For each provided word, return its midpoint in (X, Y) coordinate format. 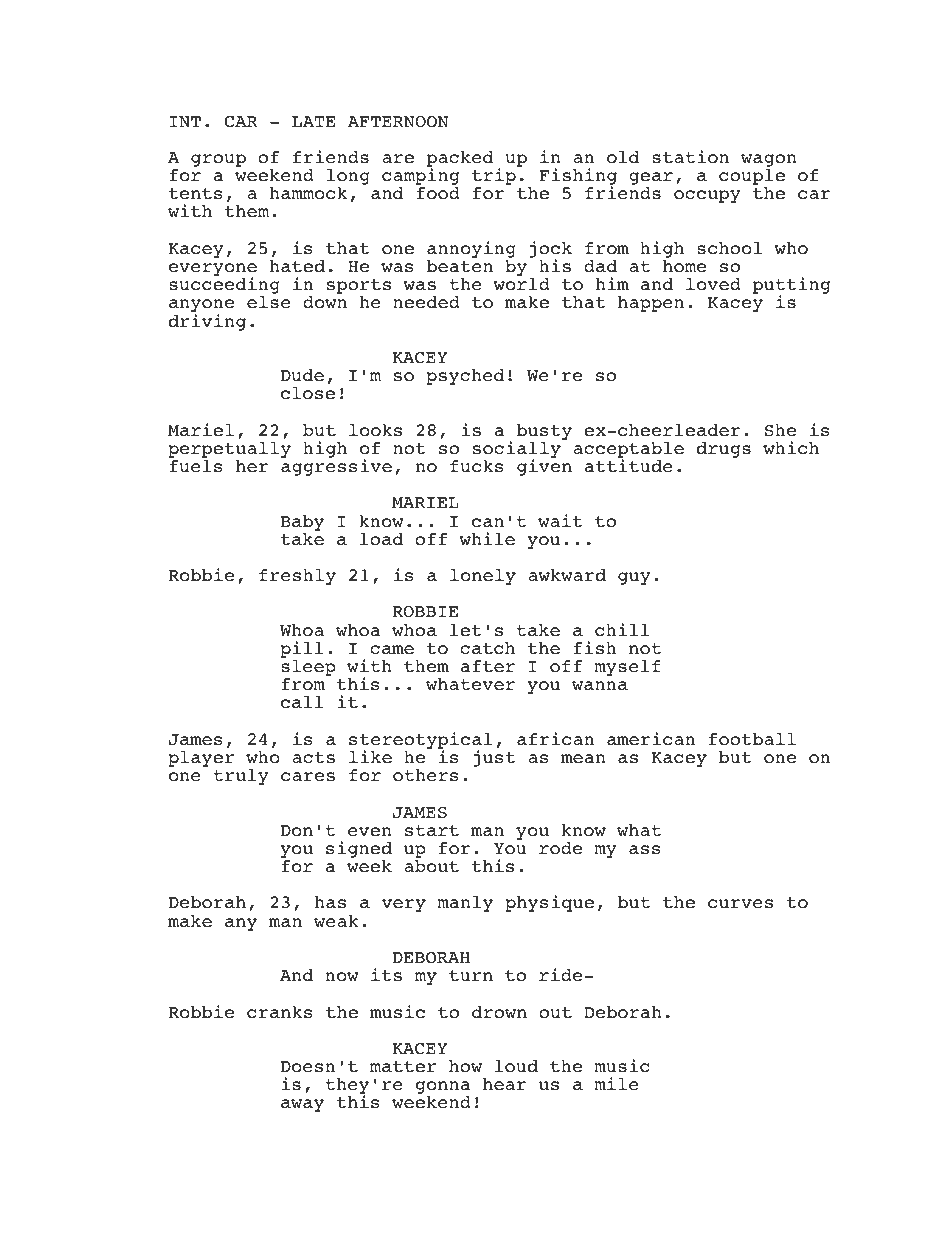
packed (460, 160)
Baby (302, 523)
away (302, 1105)
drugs (724, 450)
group (218, 160)
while (487, 539)
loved (713, 284)
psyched (465, 377)
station (690, 157)
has (330, 902)
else (269, 302)
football (752, 739)
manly (465, 904)
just (494, 758)
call (302, 702)
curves (740, 904)
